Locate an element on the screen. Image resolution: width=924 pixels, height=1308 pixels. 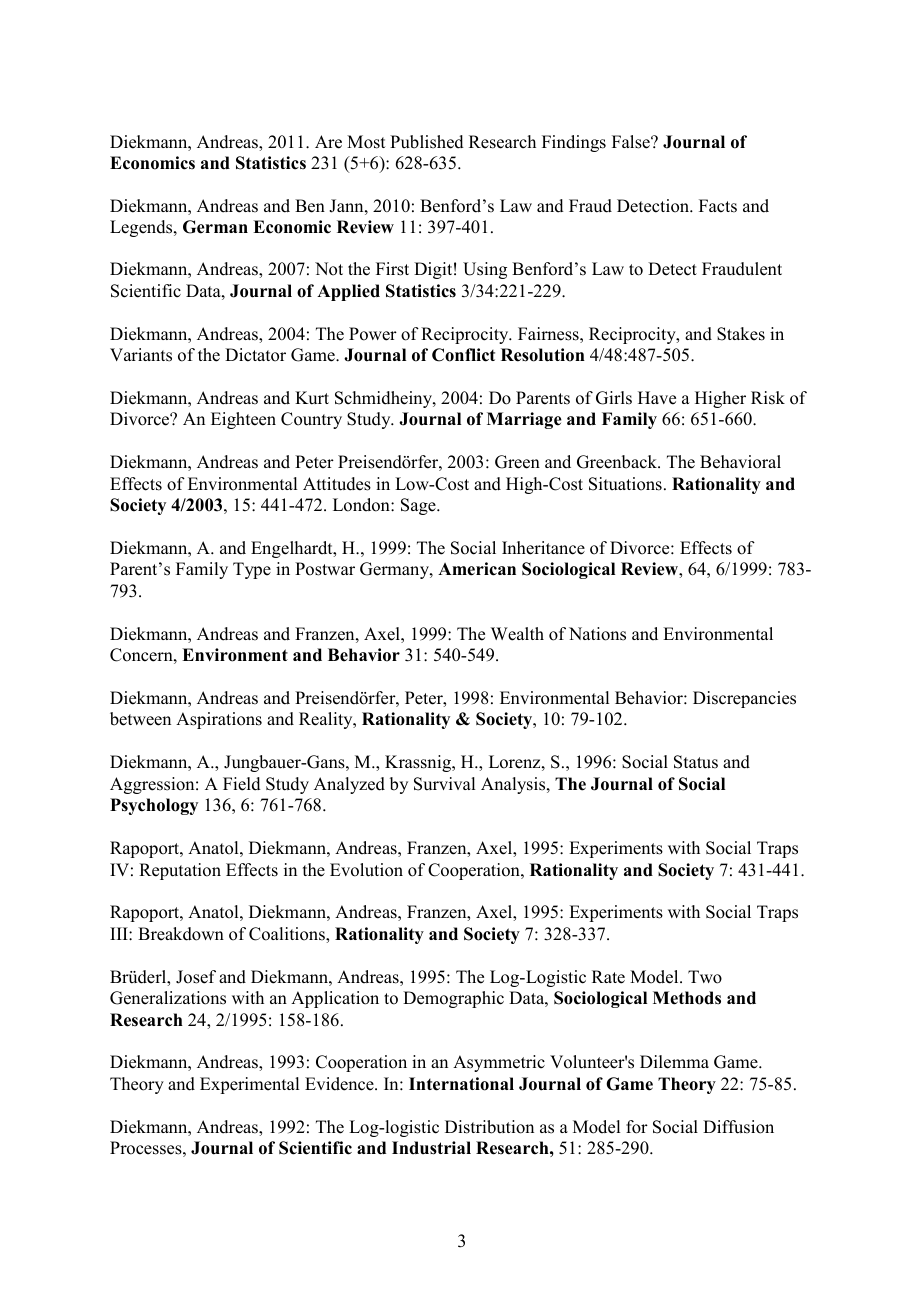
Wealth is located at coordinates (517, 634).
